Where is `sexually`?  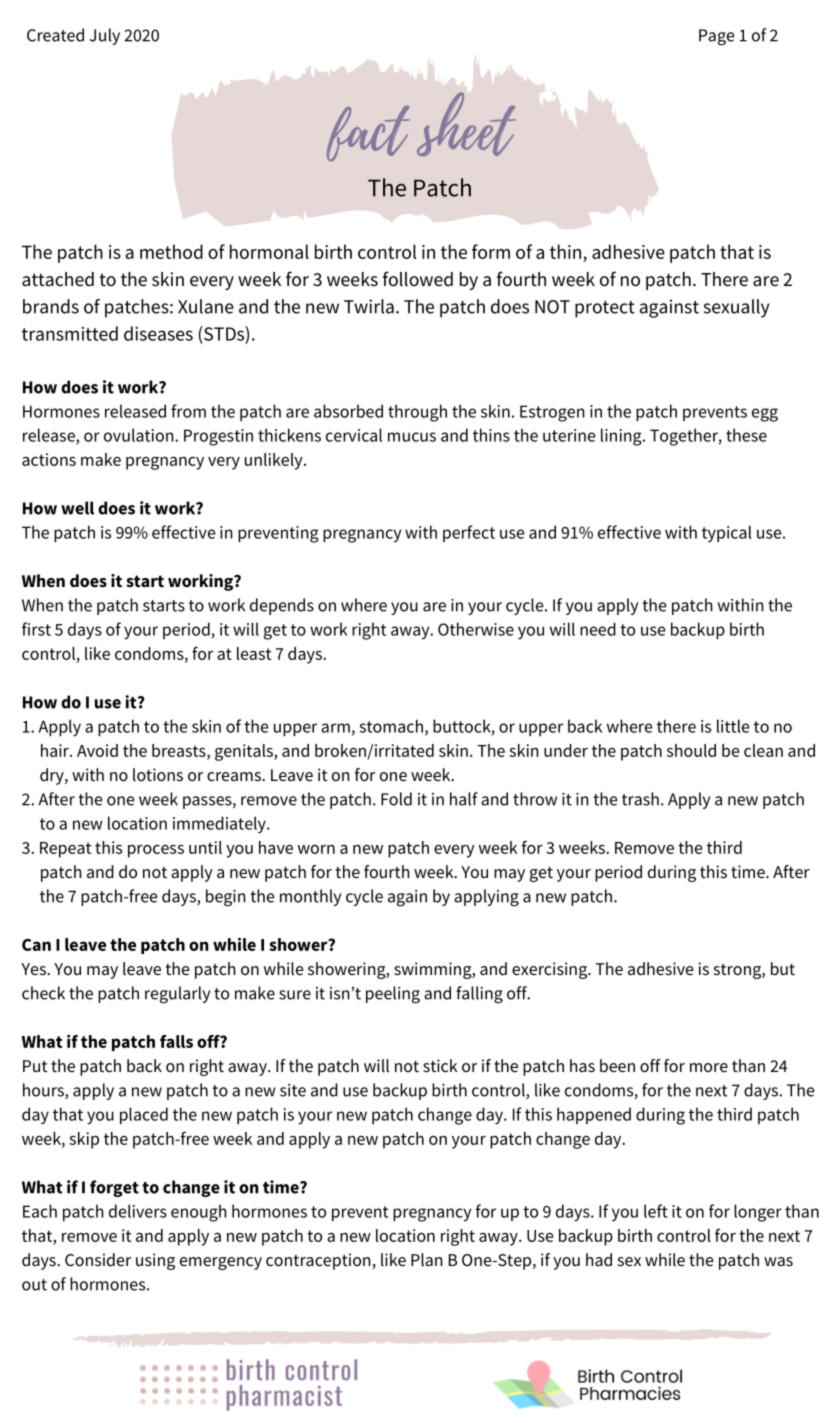
sexually is located at coordinates (736, 308).
